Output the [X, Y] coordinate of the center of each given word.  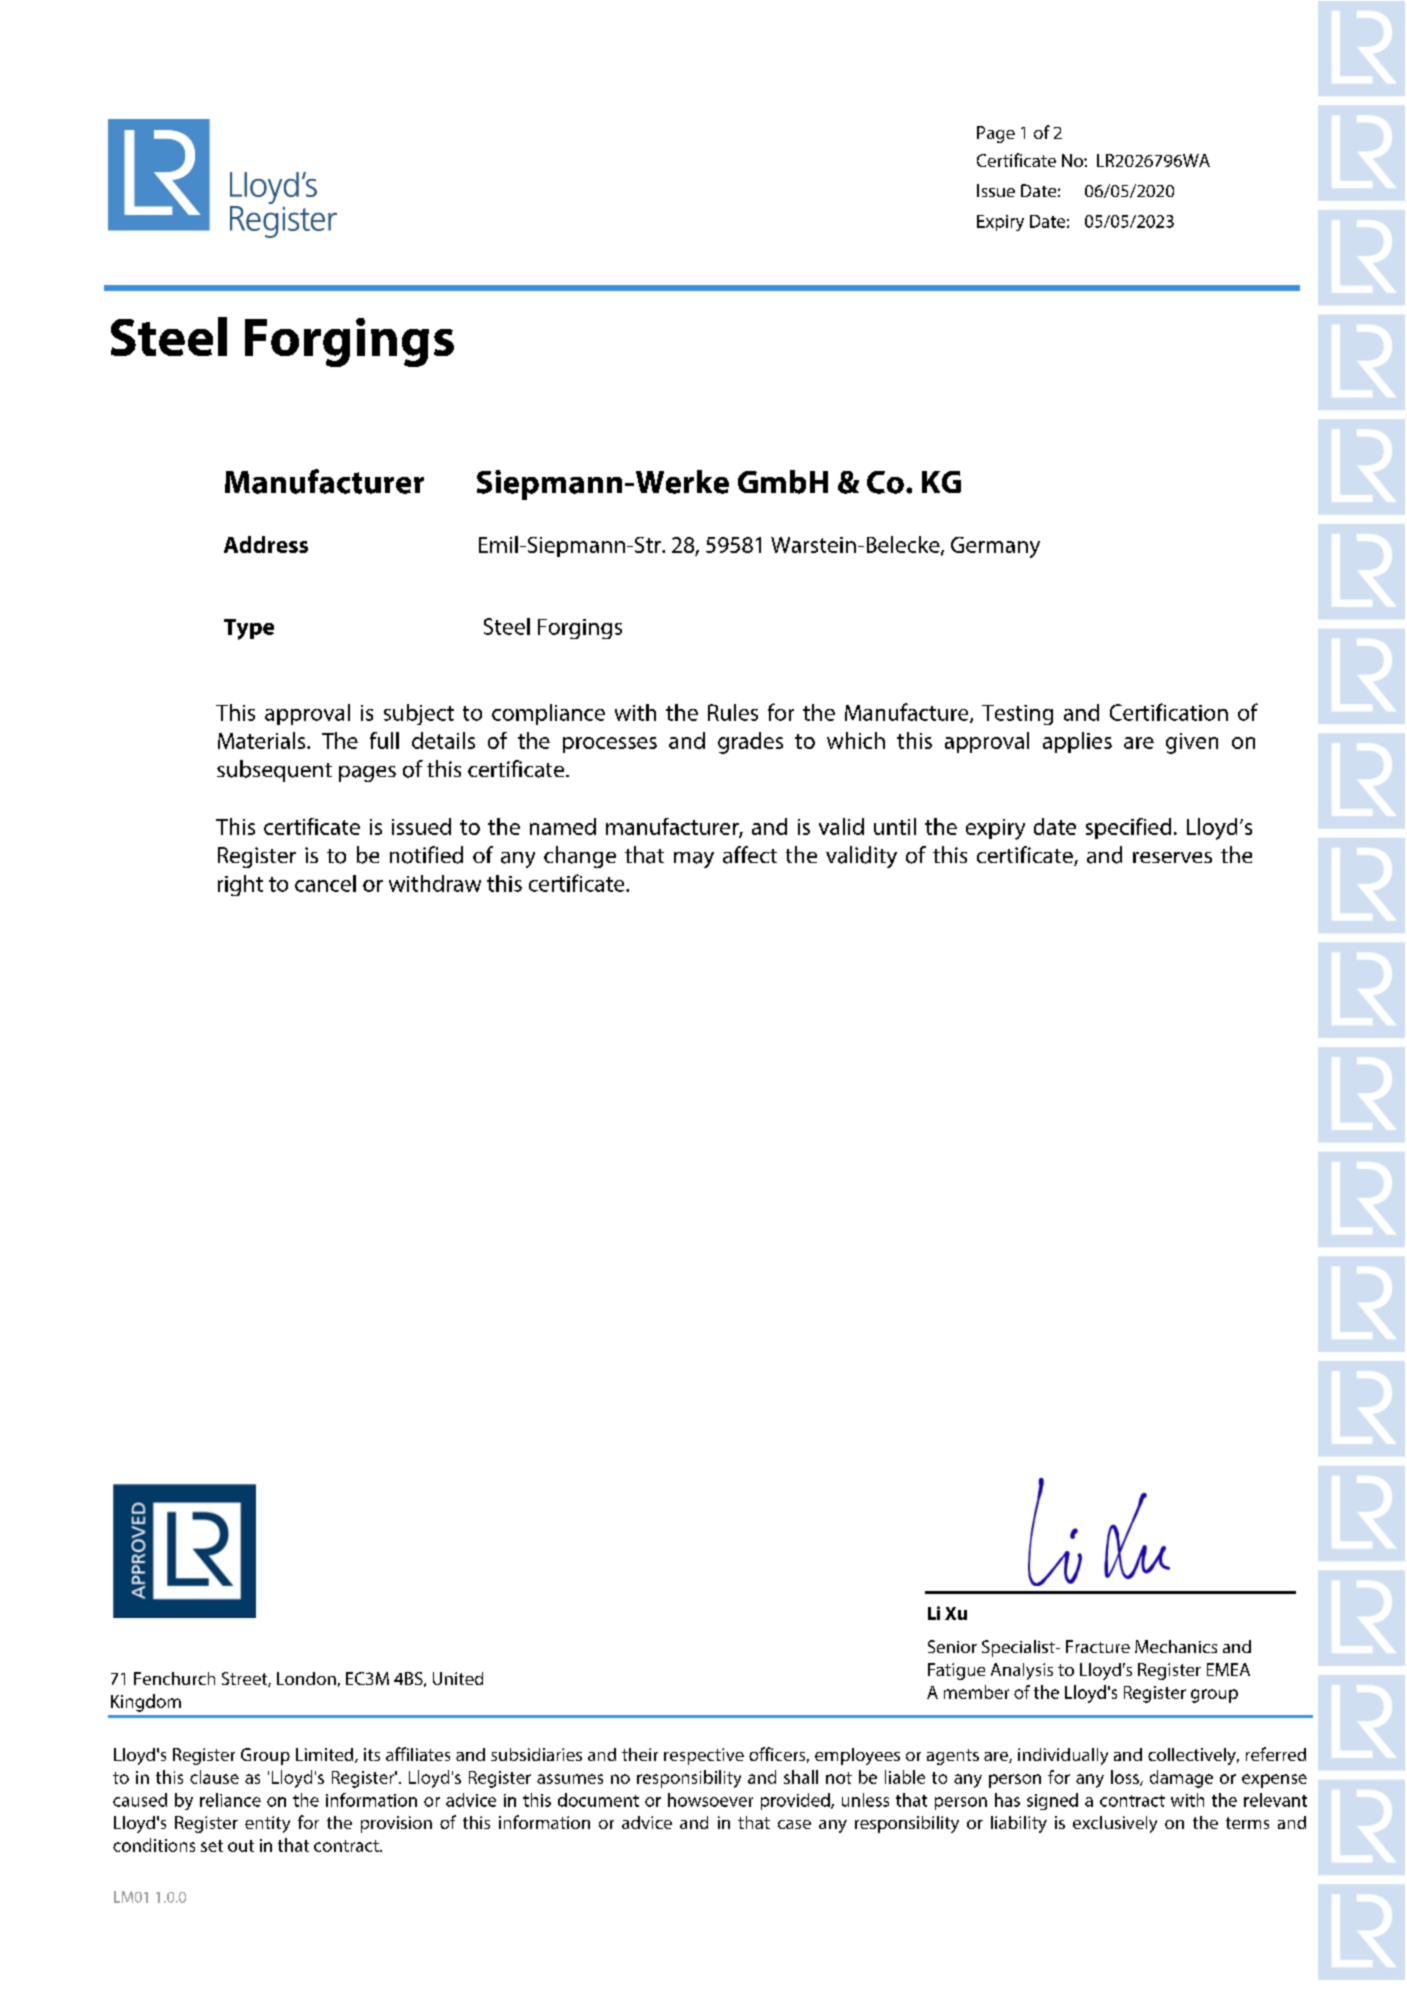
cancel [325, 883]
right [240, 885]
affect [750, 855]
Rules [733, 712]
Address [266, 544]
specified [1128, 828]
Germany [995, 547]
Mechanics [1176, 1646]
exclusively [1115, 1824]
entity [267, 1824]
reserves [1172, 857]
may [694, 860]
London [306, 1678]
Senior [952, 1646]
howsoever [710, 1800]
